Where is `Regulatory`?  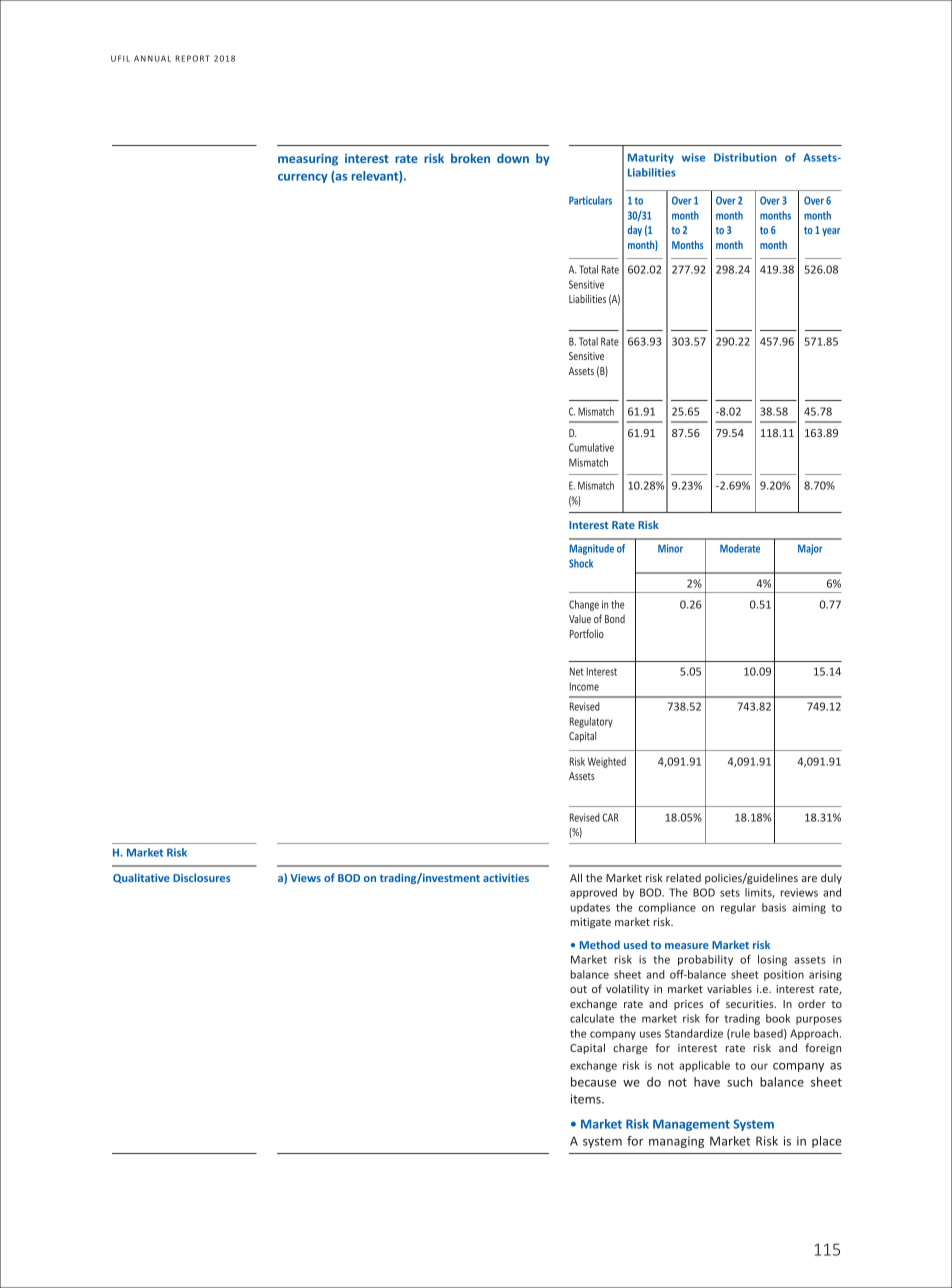
Regulatory is located at coordinates (591, 722).
